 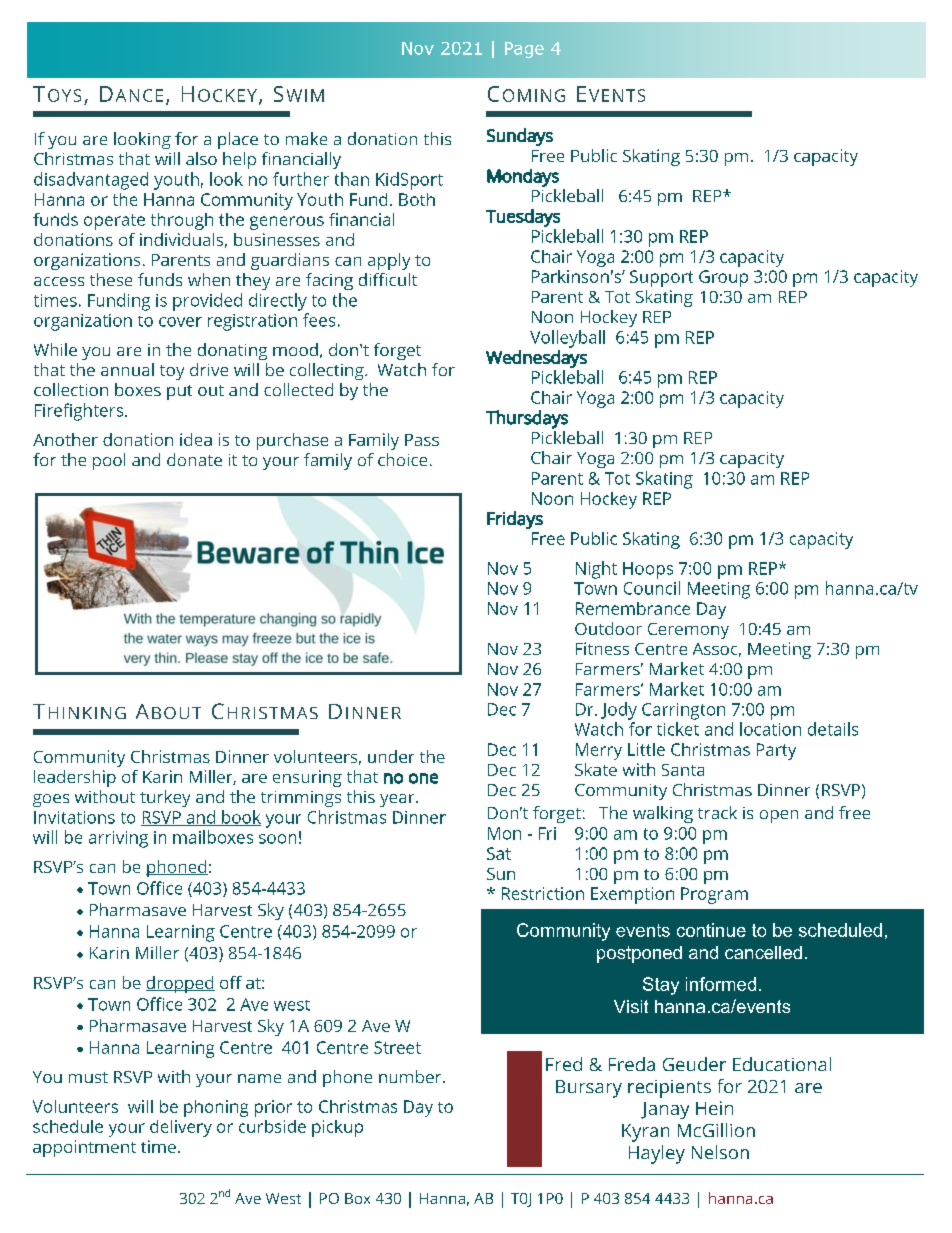 What do you see at coordinates (181, 1128) in the screenshot?
I see `delivery` at bounding box center [181, 1128].
